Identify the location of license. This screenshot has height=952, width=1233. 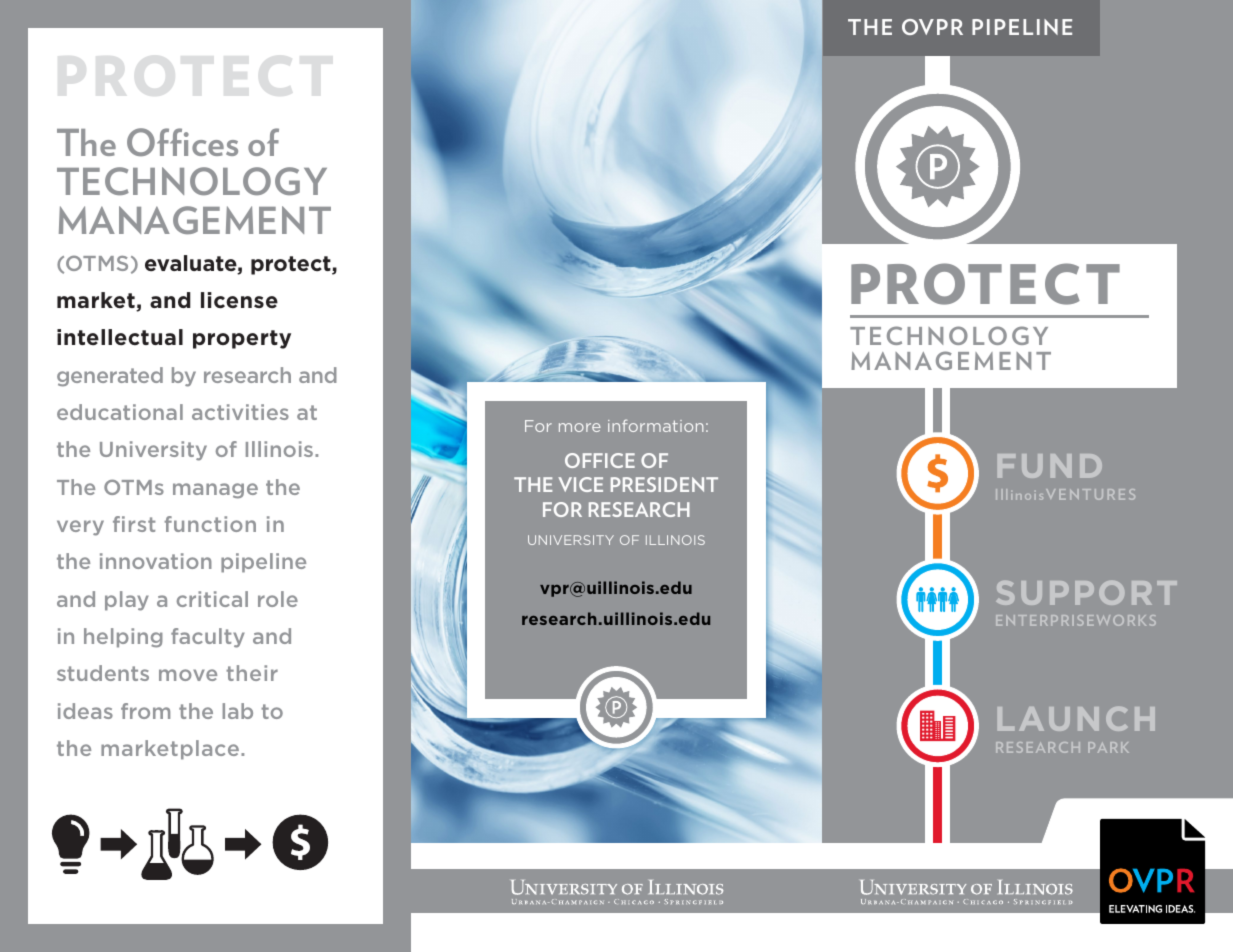
(239, 300).
